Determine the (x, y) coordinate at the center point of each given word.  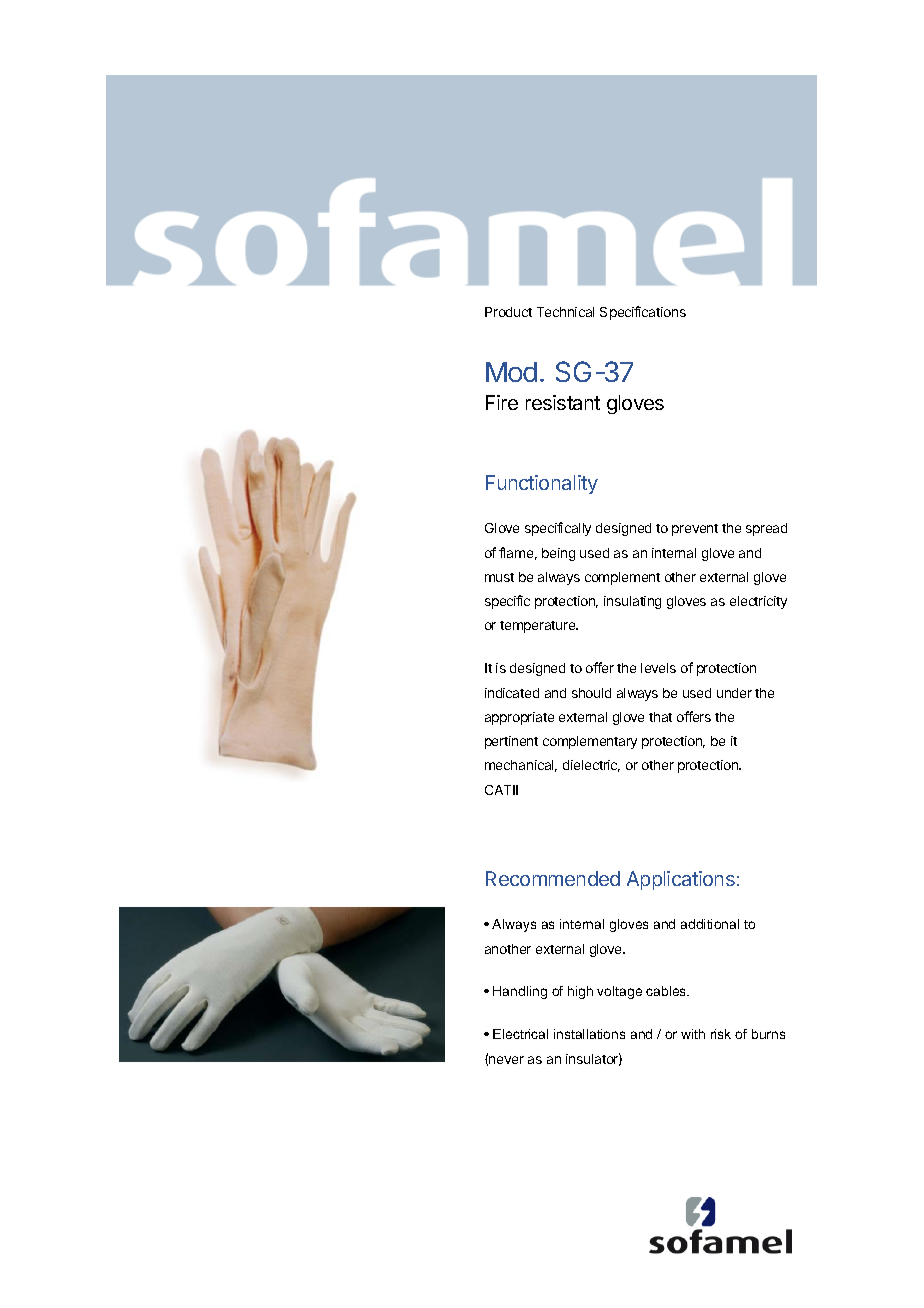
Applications (681, 880)
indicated (512, 693)
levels (658, 668)
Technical (565, 312)
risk (721, 1034)
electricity (758, 602)
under (734, 693)
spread (766, 529)
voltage (619, 992)
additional (710, 924)
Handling (520, 992)
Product (508, 312)
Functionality (542, 484)
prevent (695, 530)
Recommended (553, 878)
